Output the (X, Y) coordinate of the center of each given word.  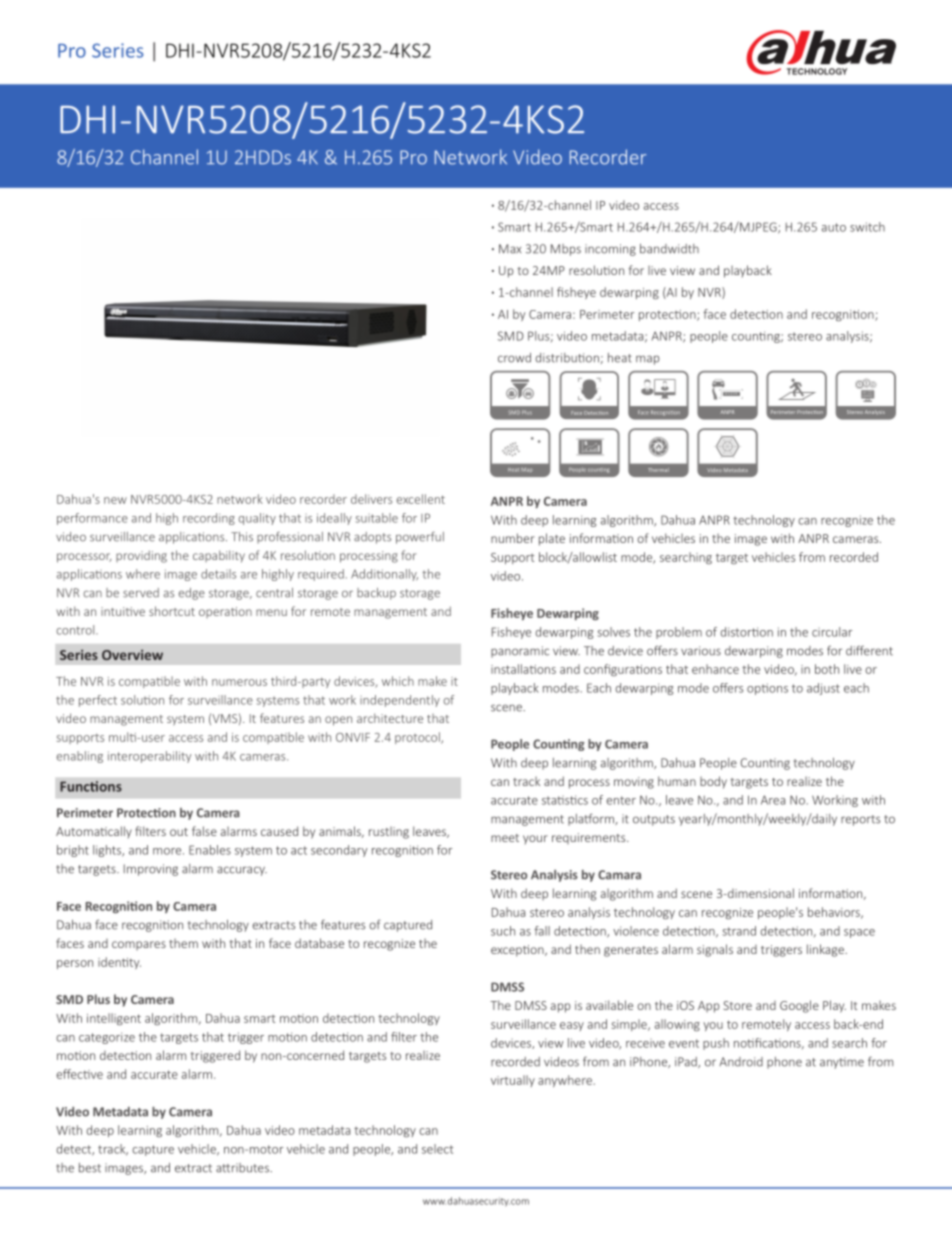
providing (141, 556)
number (513, 538)
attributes (243, 1168)
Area (773, 800)
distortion (747, 632)
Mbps (566, 250)
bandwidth (669, 249)
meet (505, 838)
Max (510, 249)
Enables (210, 850)
